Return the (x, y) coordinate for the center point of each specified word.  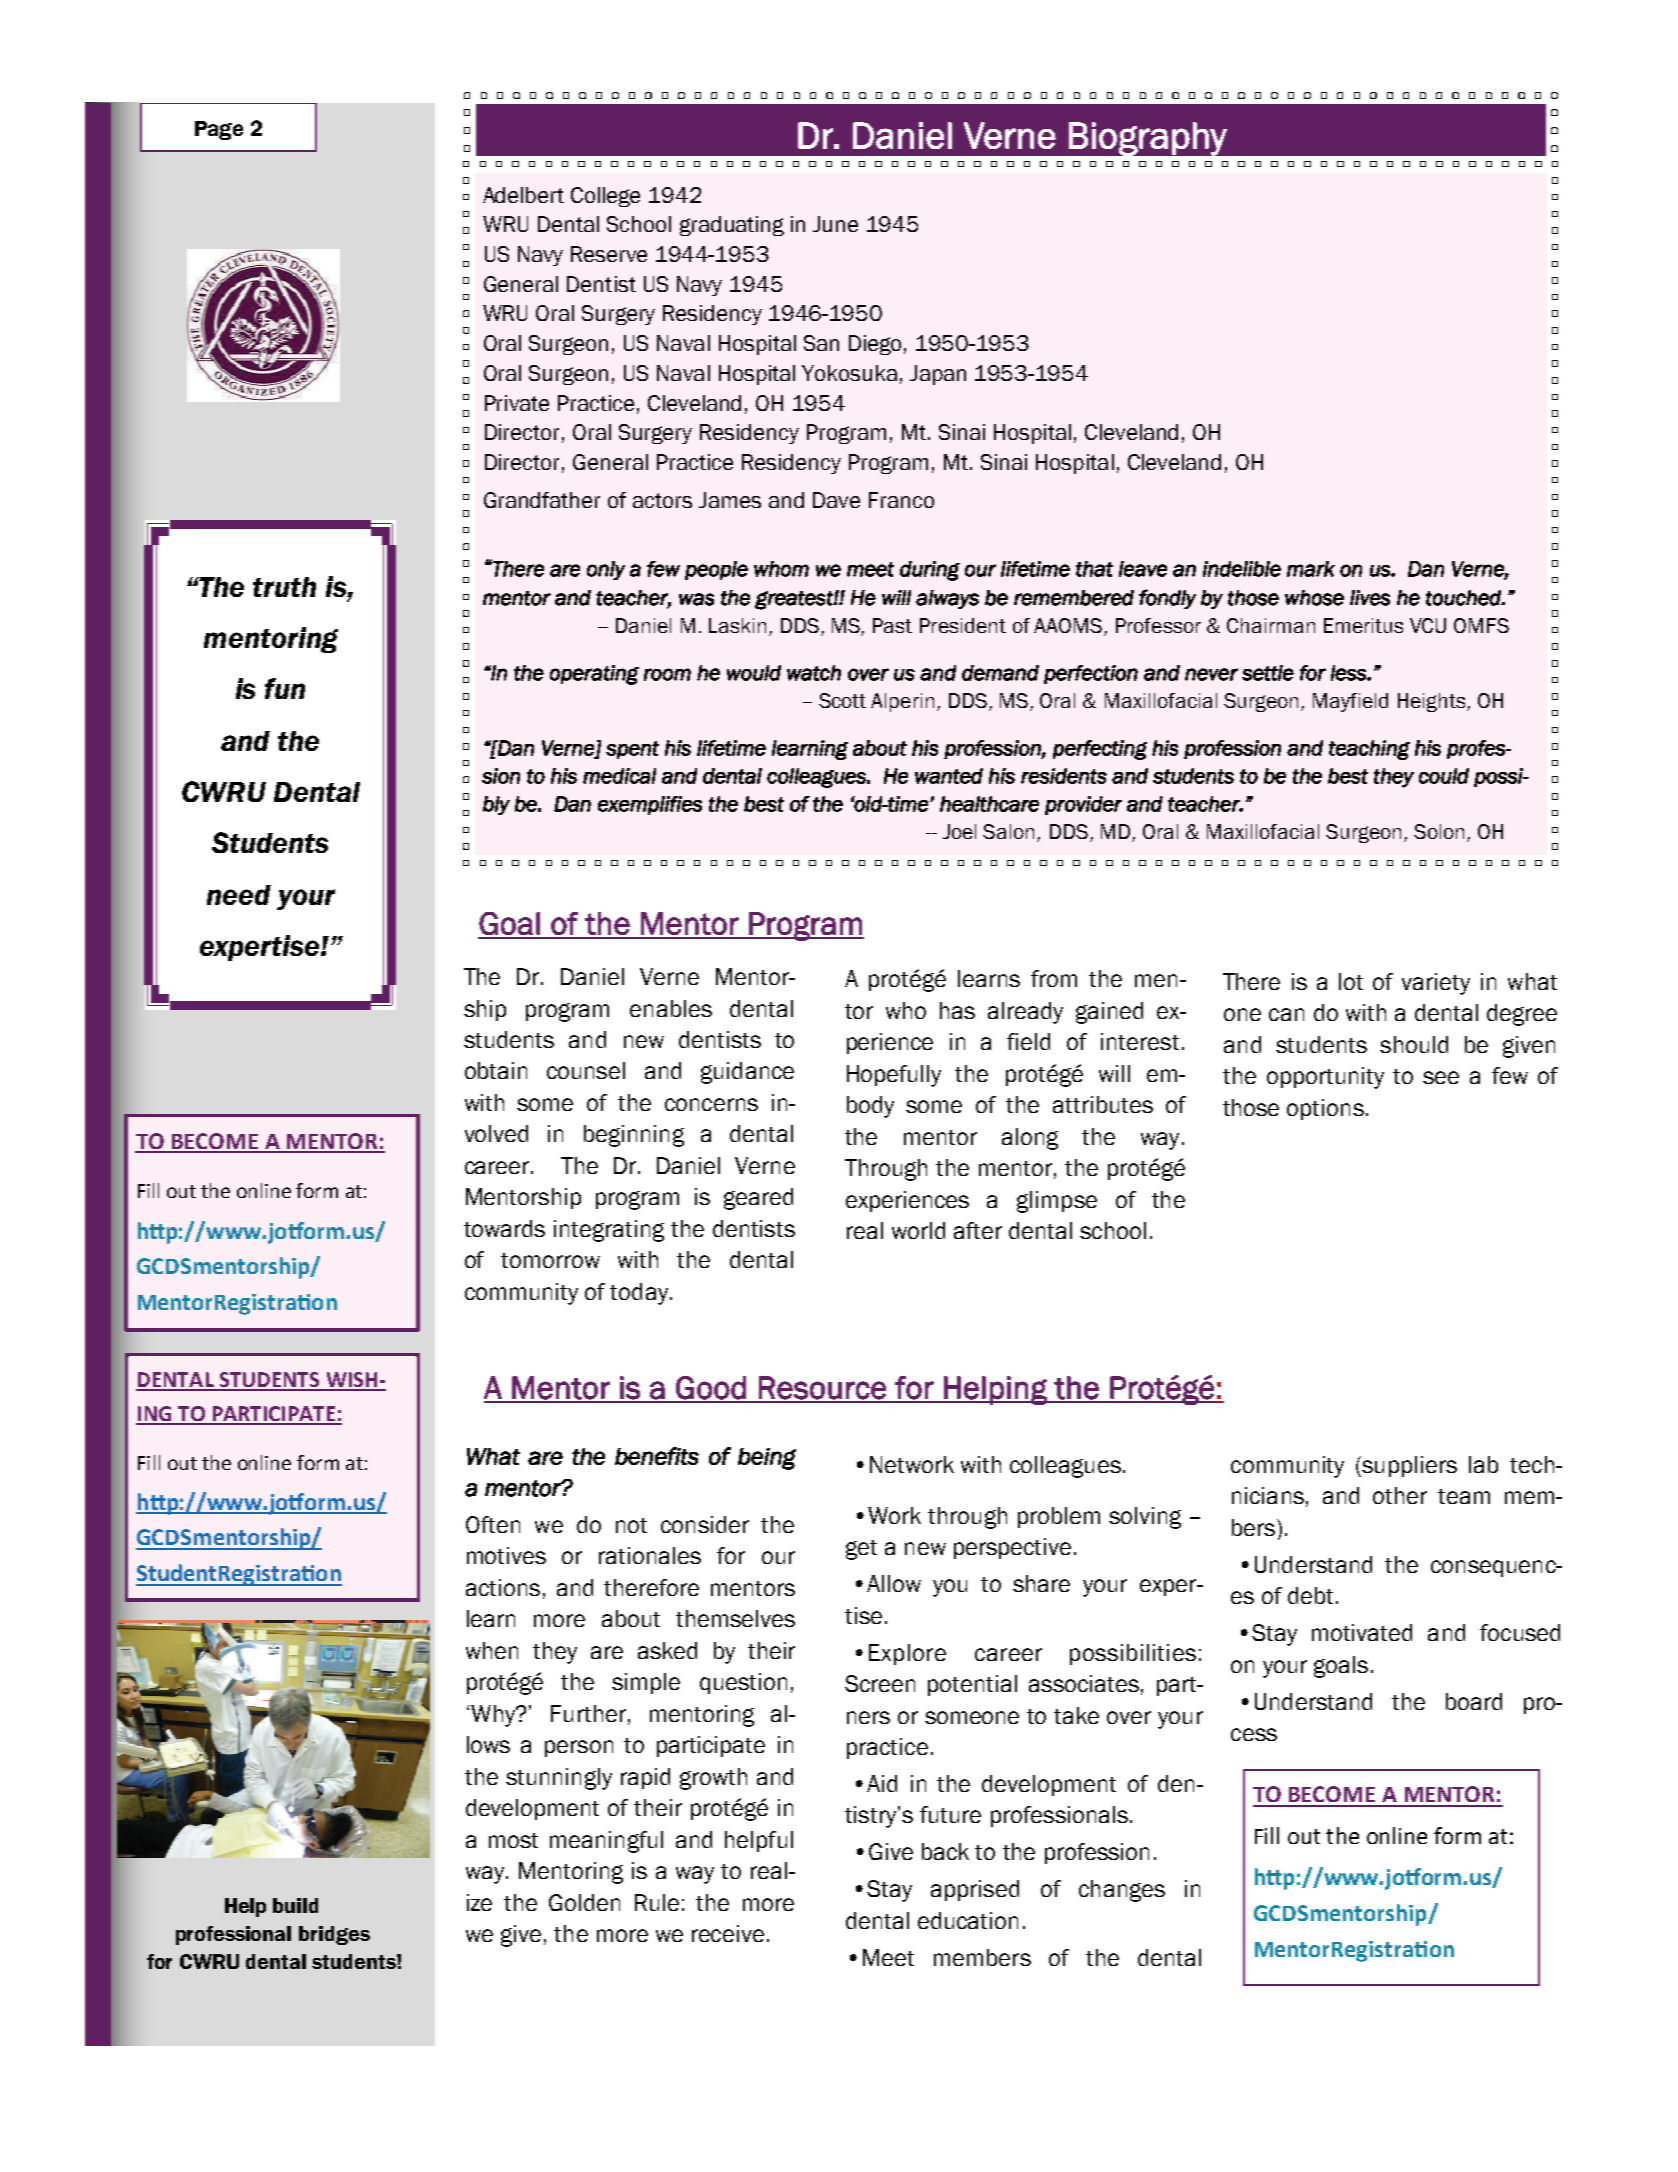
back (945, 1851)
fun (285, 688)
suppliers (1408, 1466)
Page (219, 130)
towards (504, 1228)
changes (1122, 1891)
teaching (1369, 750)
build (295, 1905)
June (835, 224)
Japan (938, 375)
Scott (842, 700)
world (918, 1230)
